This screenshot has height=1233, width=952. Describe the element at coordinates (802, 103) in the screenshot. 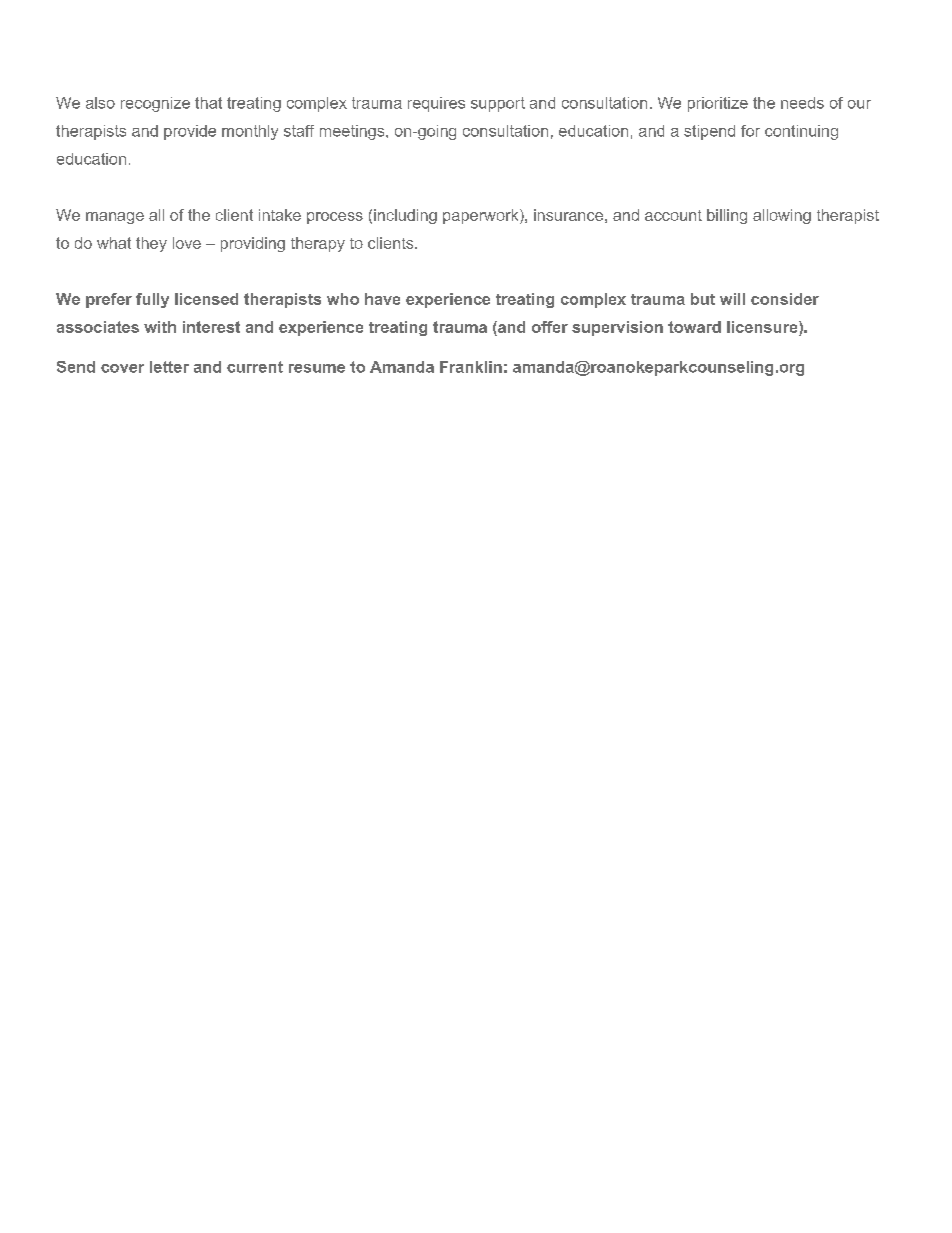

I see `needs` at that location.
